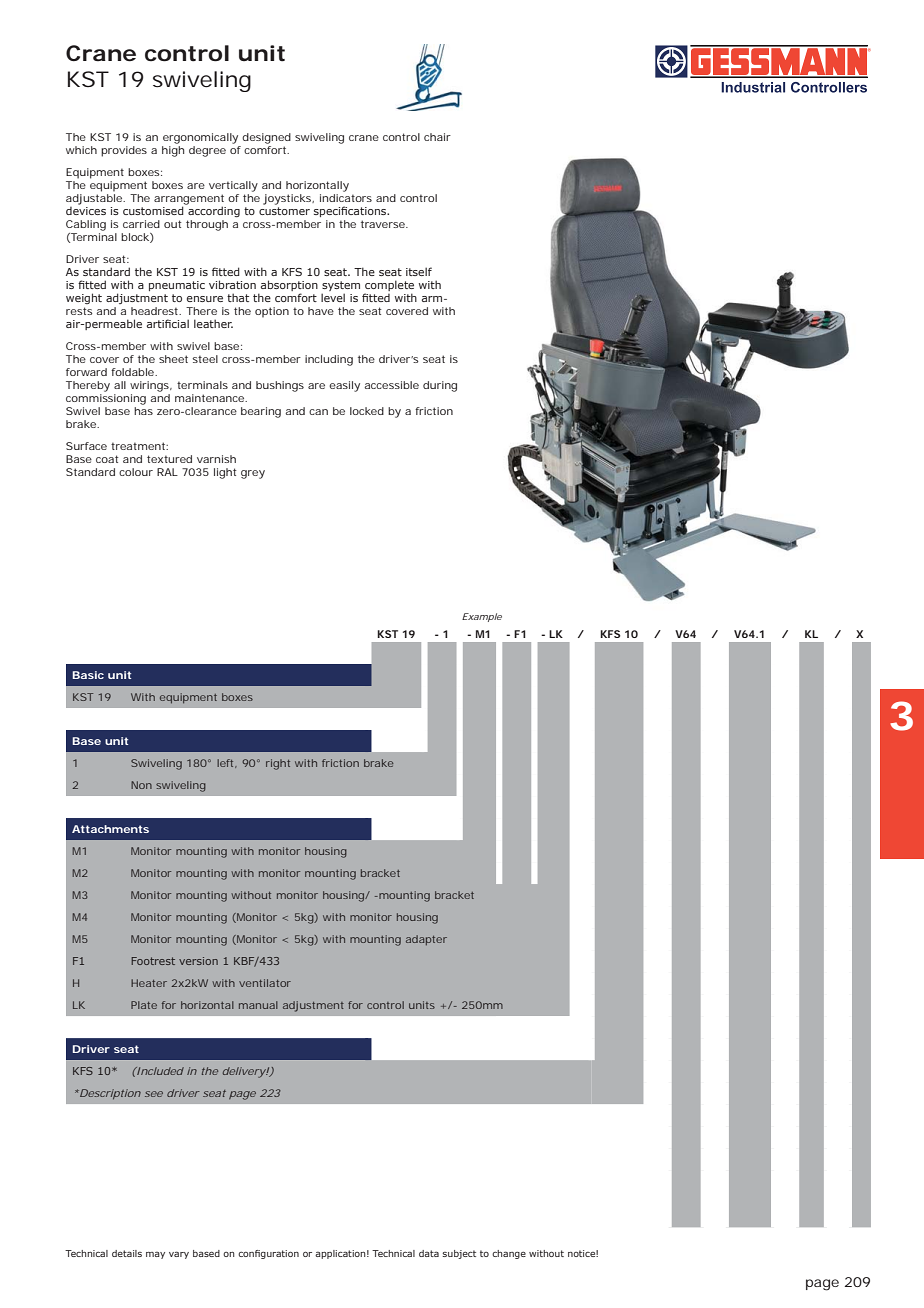 This screenshot has height=1308, width=924. Describe the element at coordinates (124, 151) in the screenshot. I see `provides` at that location.
